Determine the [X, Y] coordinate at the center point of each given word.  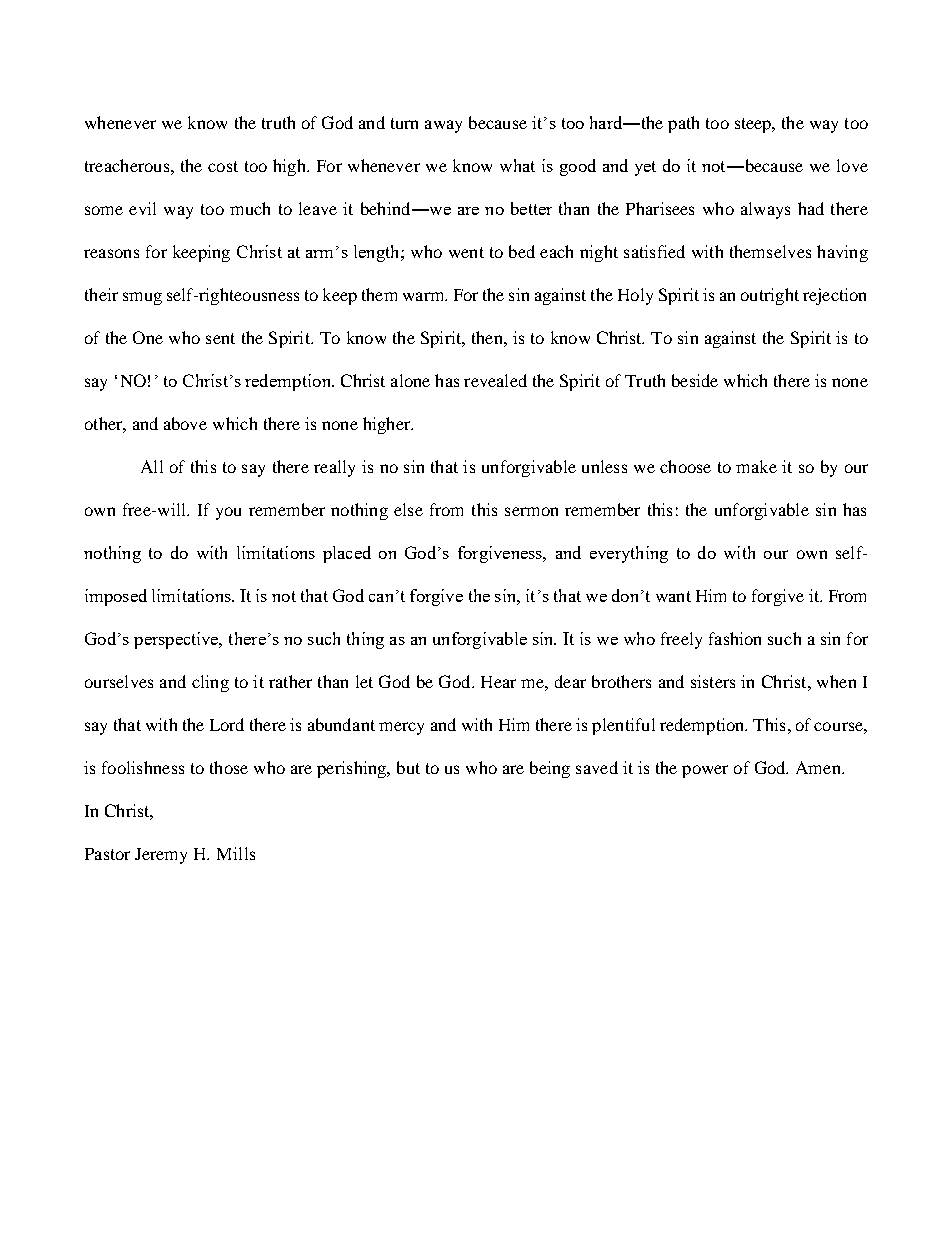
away [443, 126]
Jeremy [161, 856]
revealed [495, 380]
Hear [498, 682]
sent [220, 338]
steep [754, 125]
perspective [177, 640]
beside [695, 380]
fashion [735, 638]
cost [223, 166]
